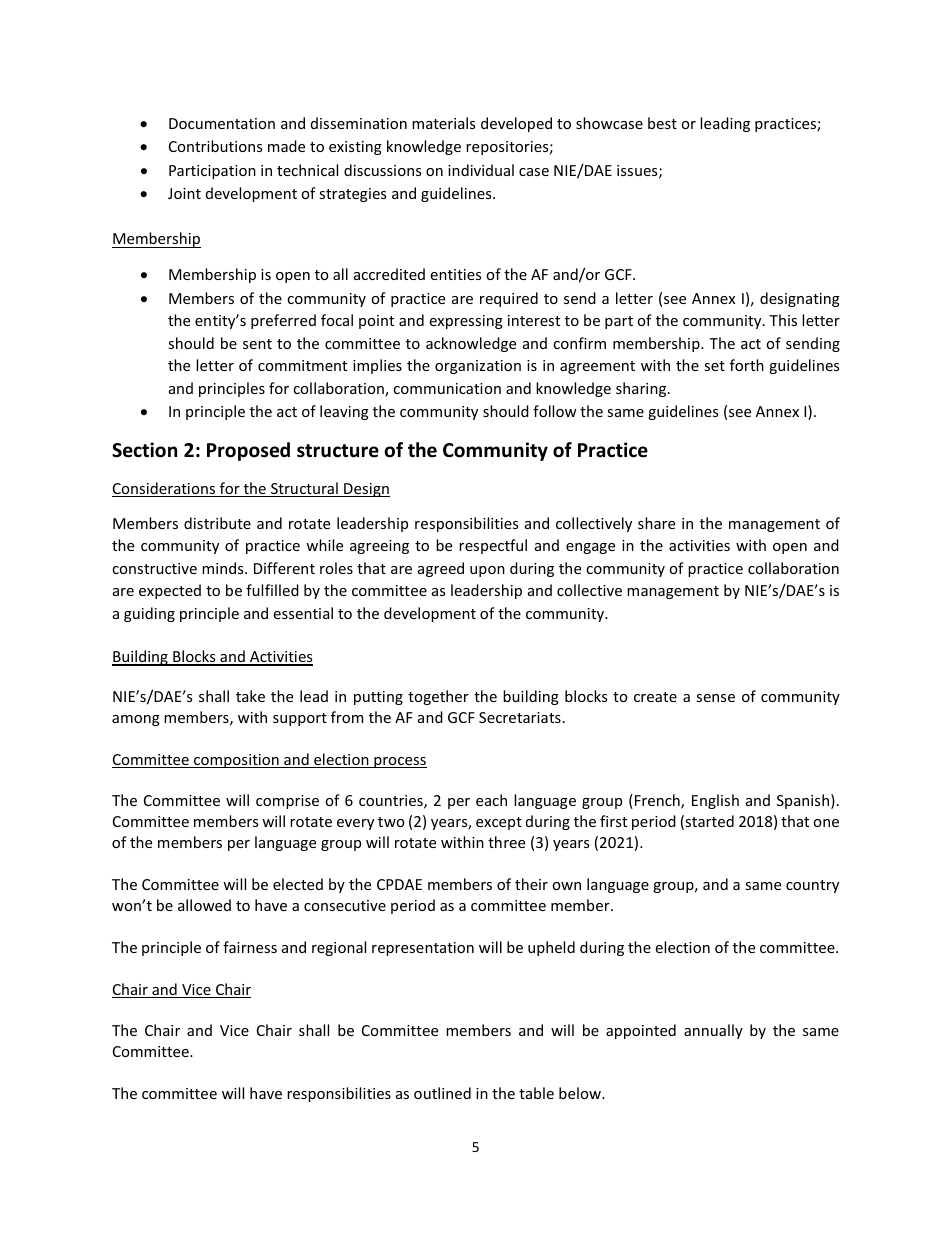  What do you see at coordinates (491, 800) in the document?
I see `each` at bounding box center [491, 800].
